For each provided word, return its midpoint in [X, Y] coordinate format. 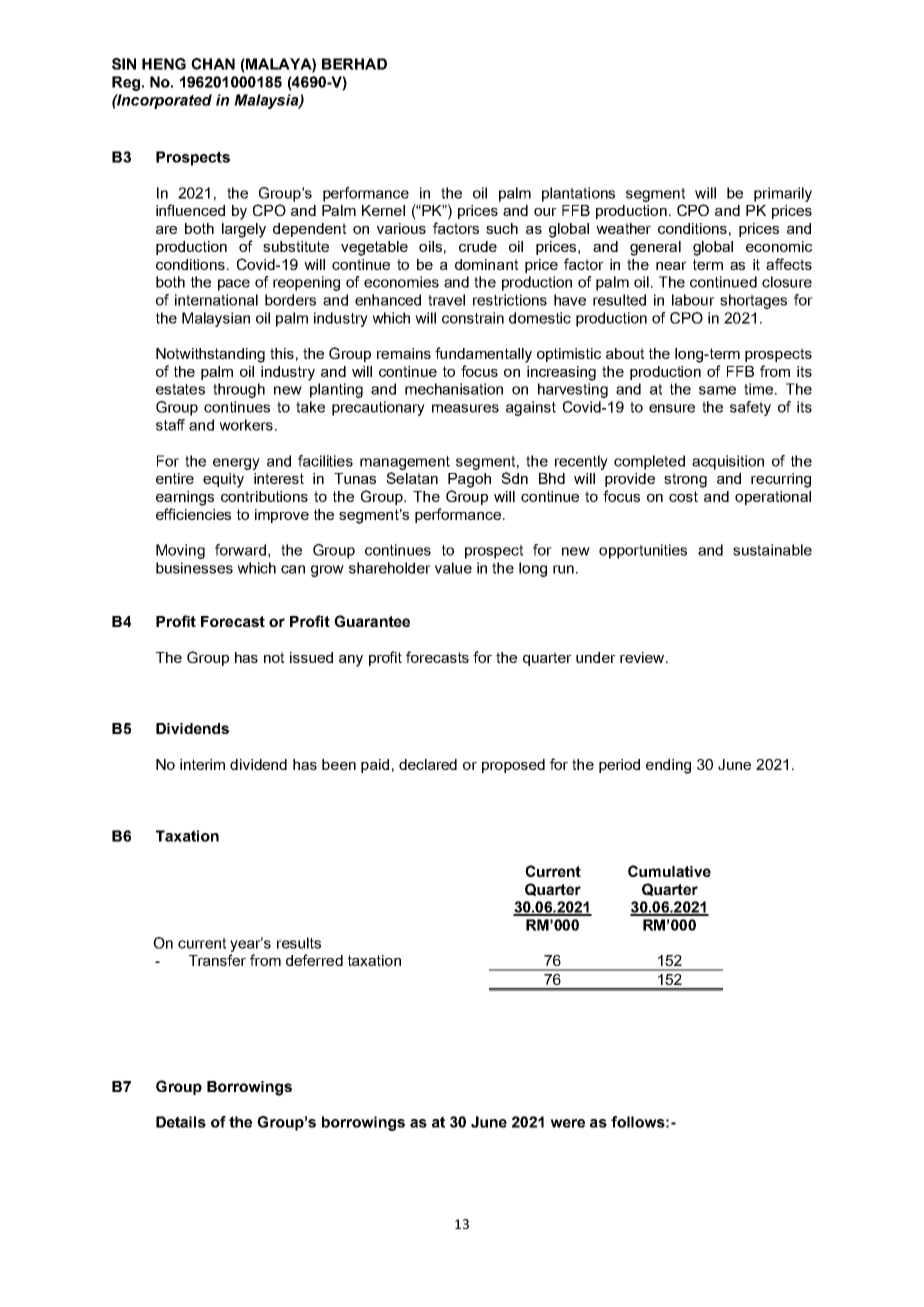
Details [181, 1122]
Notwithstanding [210, 355]
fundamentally [483, 355]
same [717, 390]
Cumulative [669, 871]
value [453, 568]
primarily [783, 194]
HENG [164, 64]
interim [202, 764]
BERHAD [354, 64]
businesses [194, 568]
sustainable [772, 550]
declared [428, 764]
